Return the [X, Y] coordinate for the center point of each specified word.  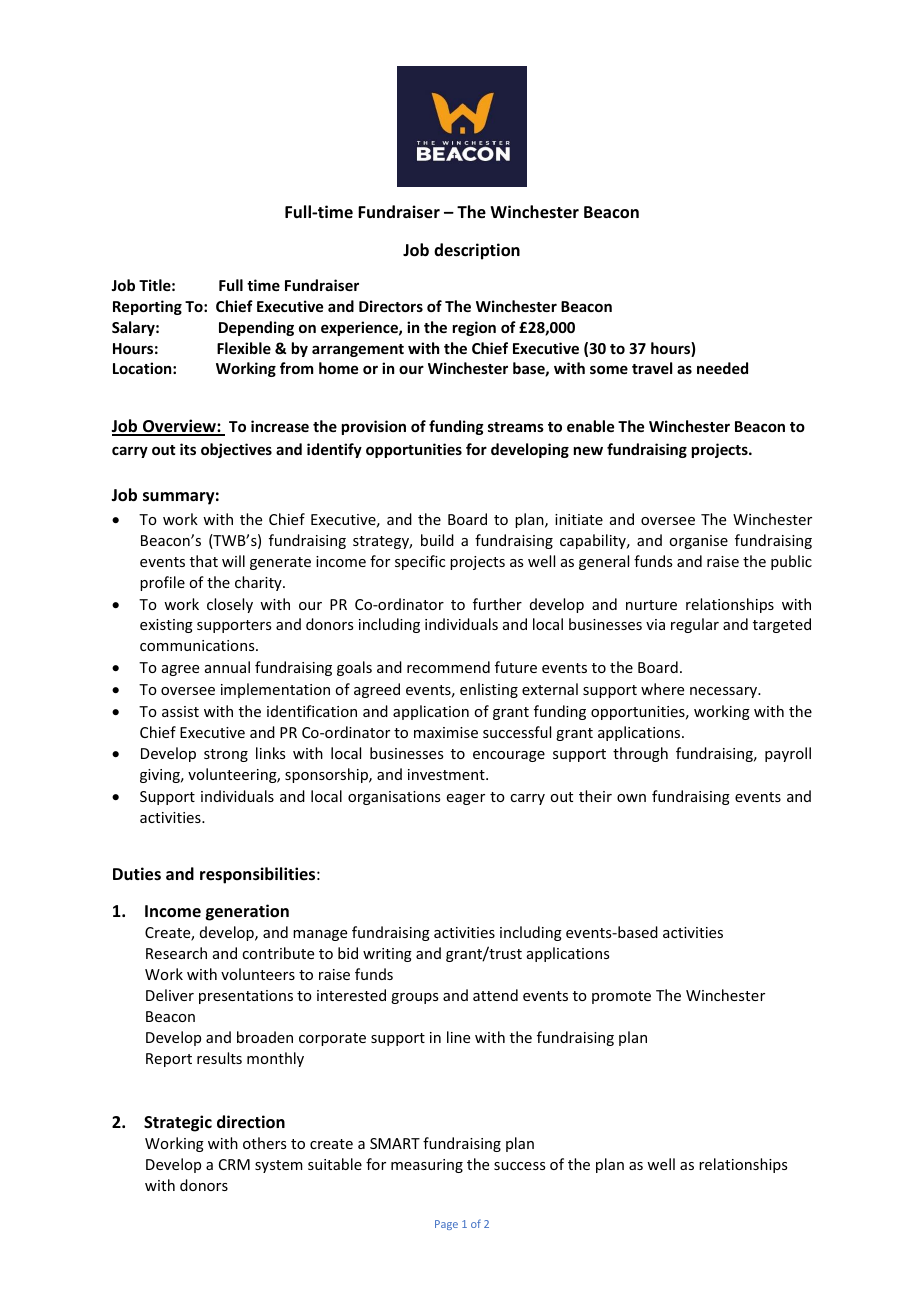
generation [247, 912]
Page [446, 1225]
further [497, 604]
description [477, 251]
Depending [256, 328]
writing [387, 955]
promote [621, 997]
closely [230, 605]
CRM [234, 1164]
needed [722, 368]
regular [695, 625]
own [631, 798]
